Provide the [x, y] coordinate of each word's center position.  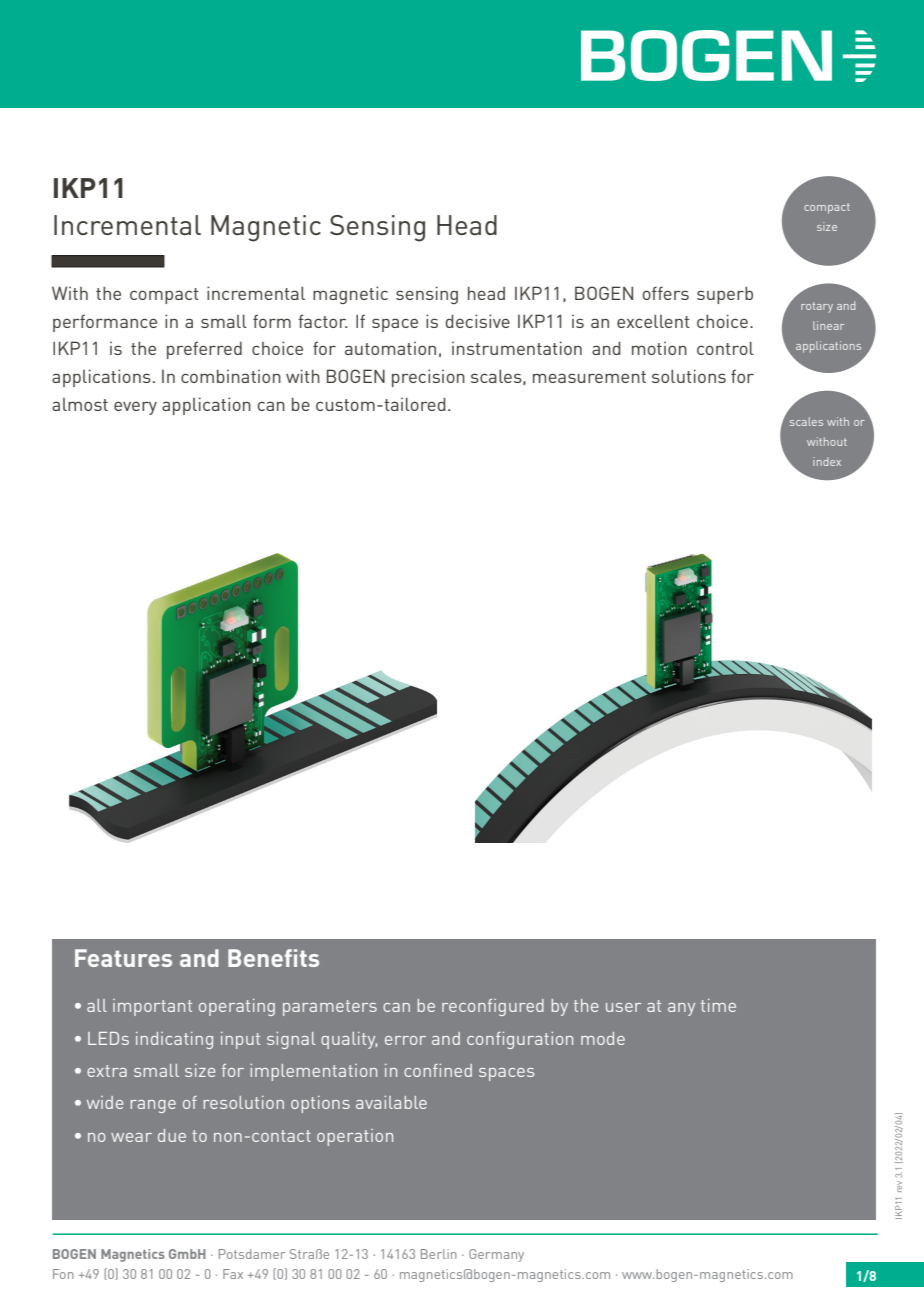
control [725, 348]
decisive [478, 321]
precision [428, 378]
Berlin [438, 1254]
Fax [233, 1274]
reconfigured [493, 1007]
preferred [204, 350]
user [623, 1007]
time [718, 1005]
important [152, 1007]
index [827, 461]
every [135, 408]
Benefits [273, 958]
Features [123, 958]
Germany [496, 1255]
